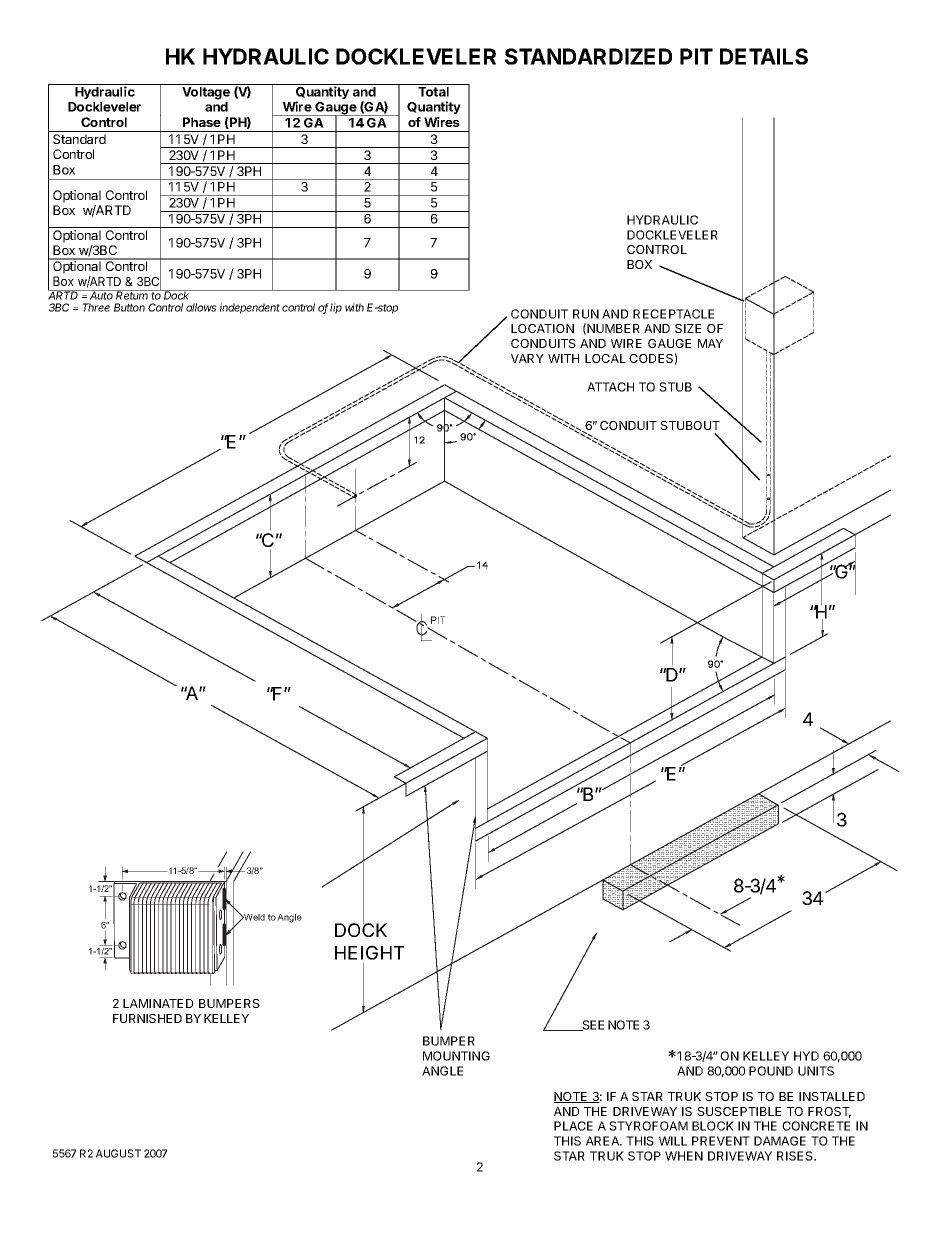 This image has width=952, height=1233. Describe the element at coordinates (764, 56) in the image. I see `DETAILS` at that location.
